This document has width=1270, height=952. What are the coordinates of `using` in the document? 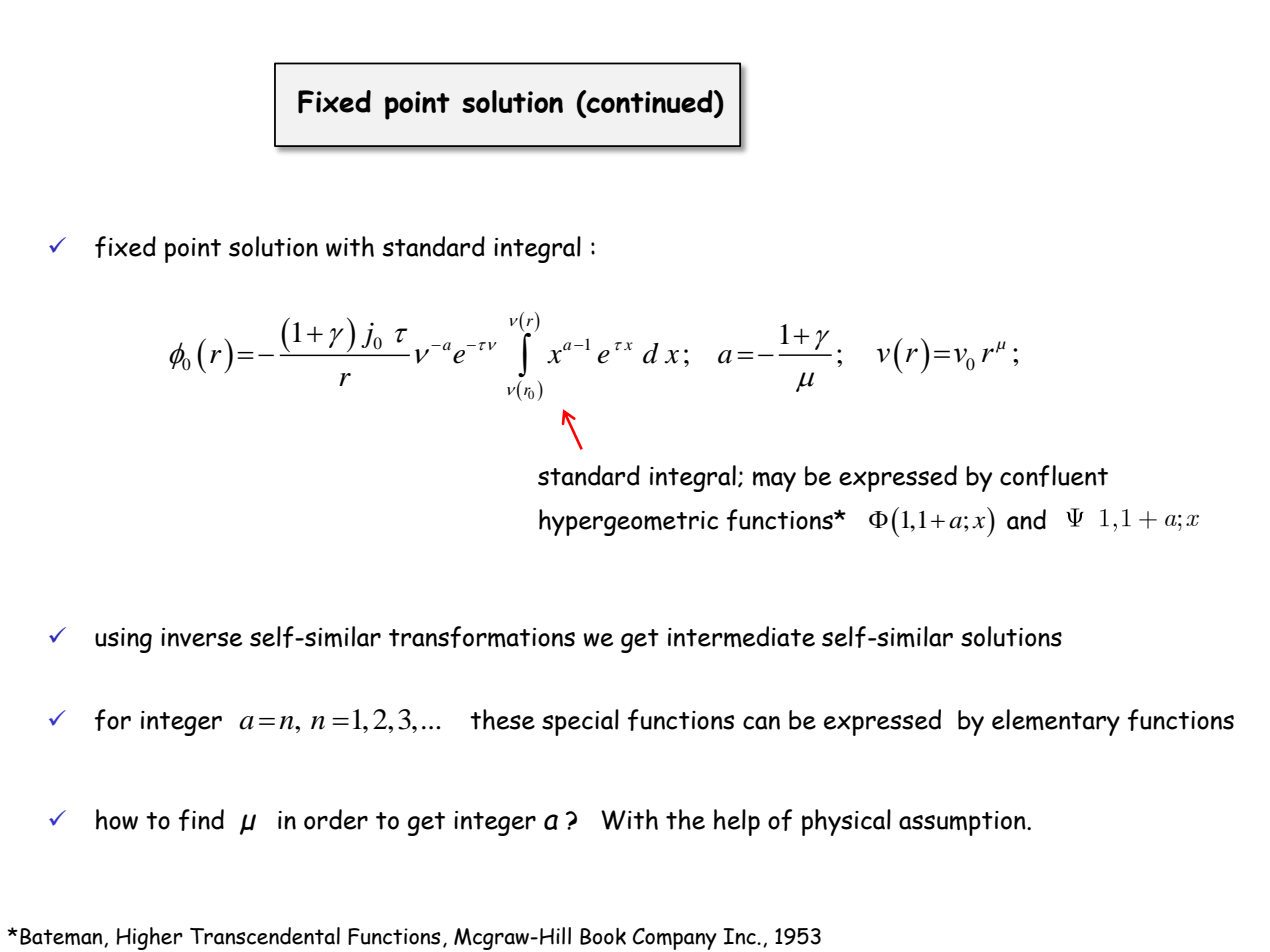 It's located at (123, 640).
